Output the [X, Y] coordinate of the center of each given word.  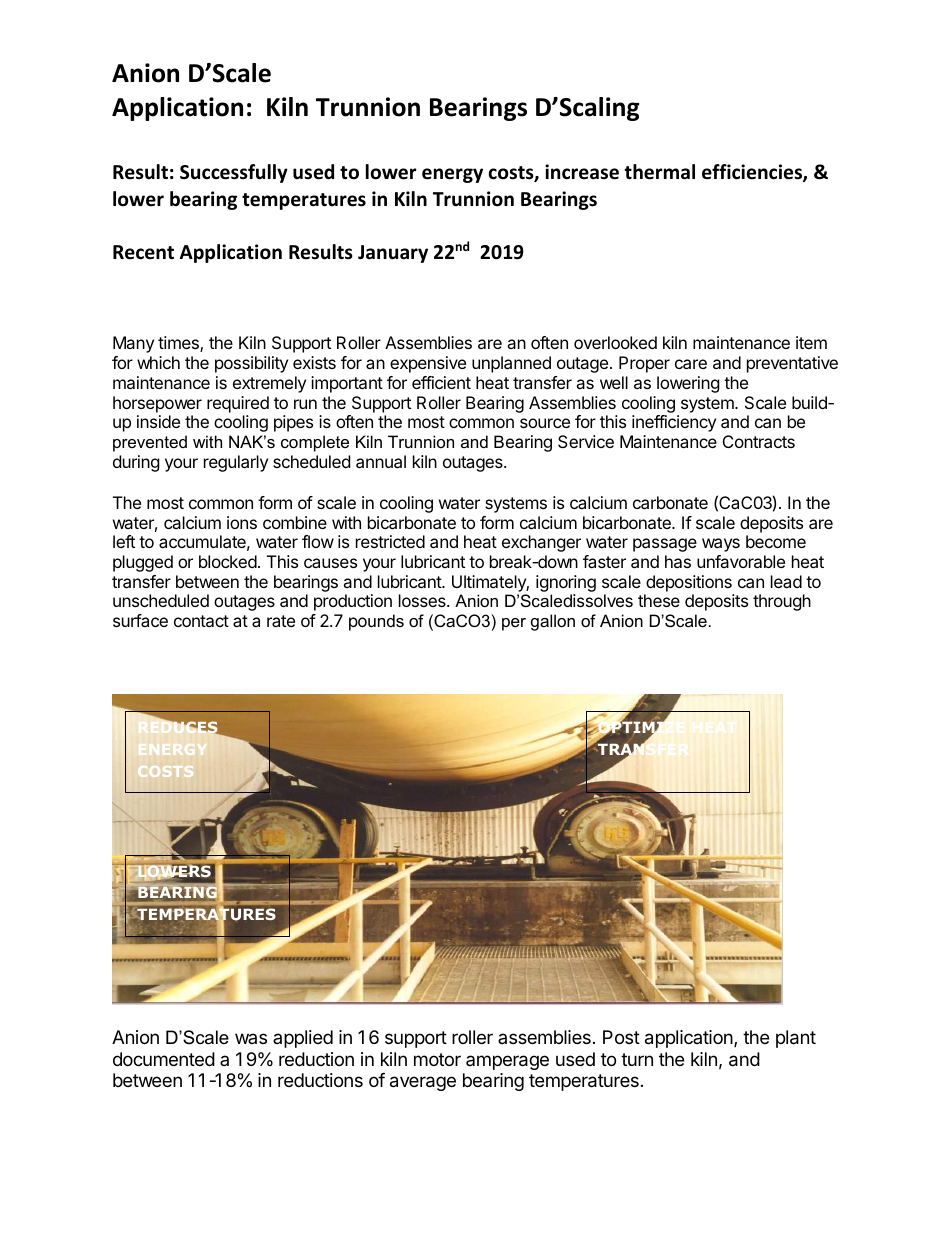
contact [201, 621]
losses [423, 600]
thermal [659, 172]
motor [437, 1059]
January [393, 254]
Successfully [234, 173]
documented [164, 1059]
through [782, 602]
